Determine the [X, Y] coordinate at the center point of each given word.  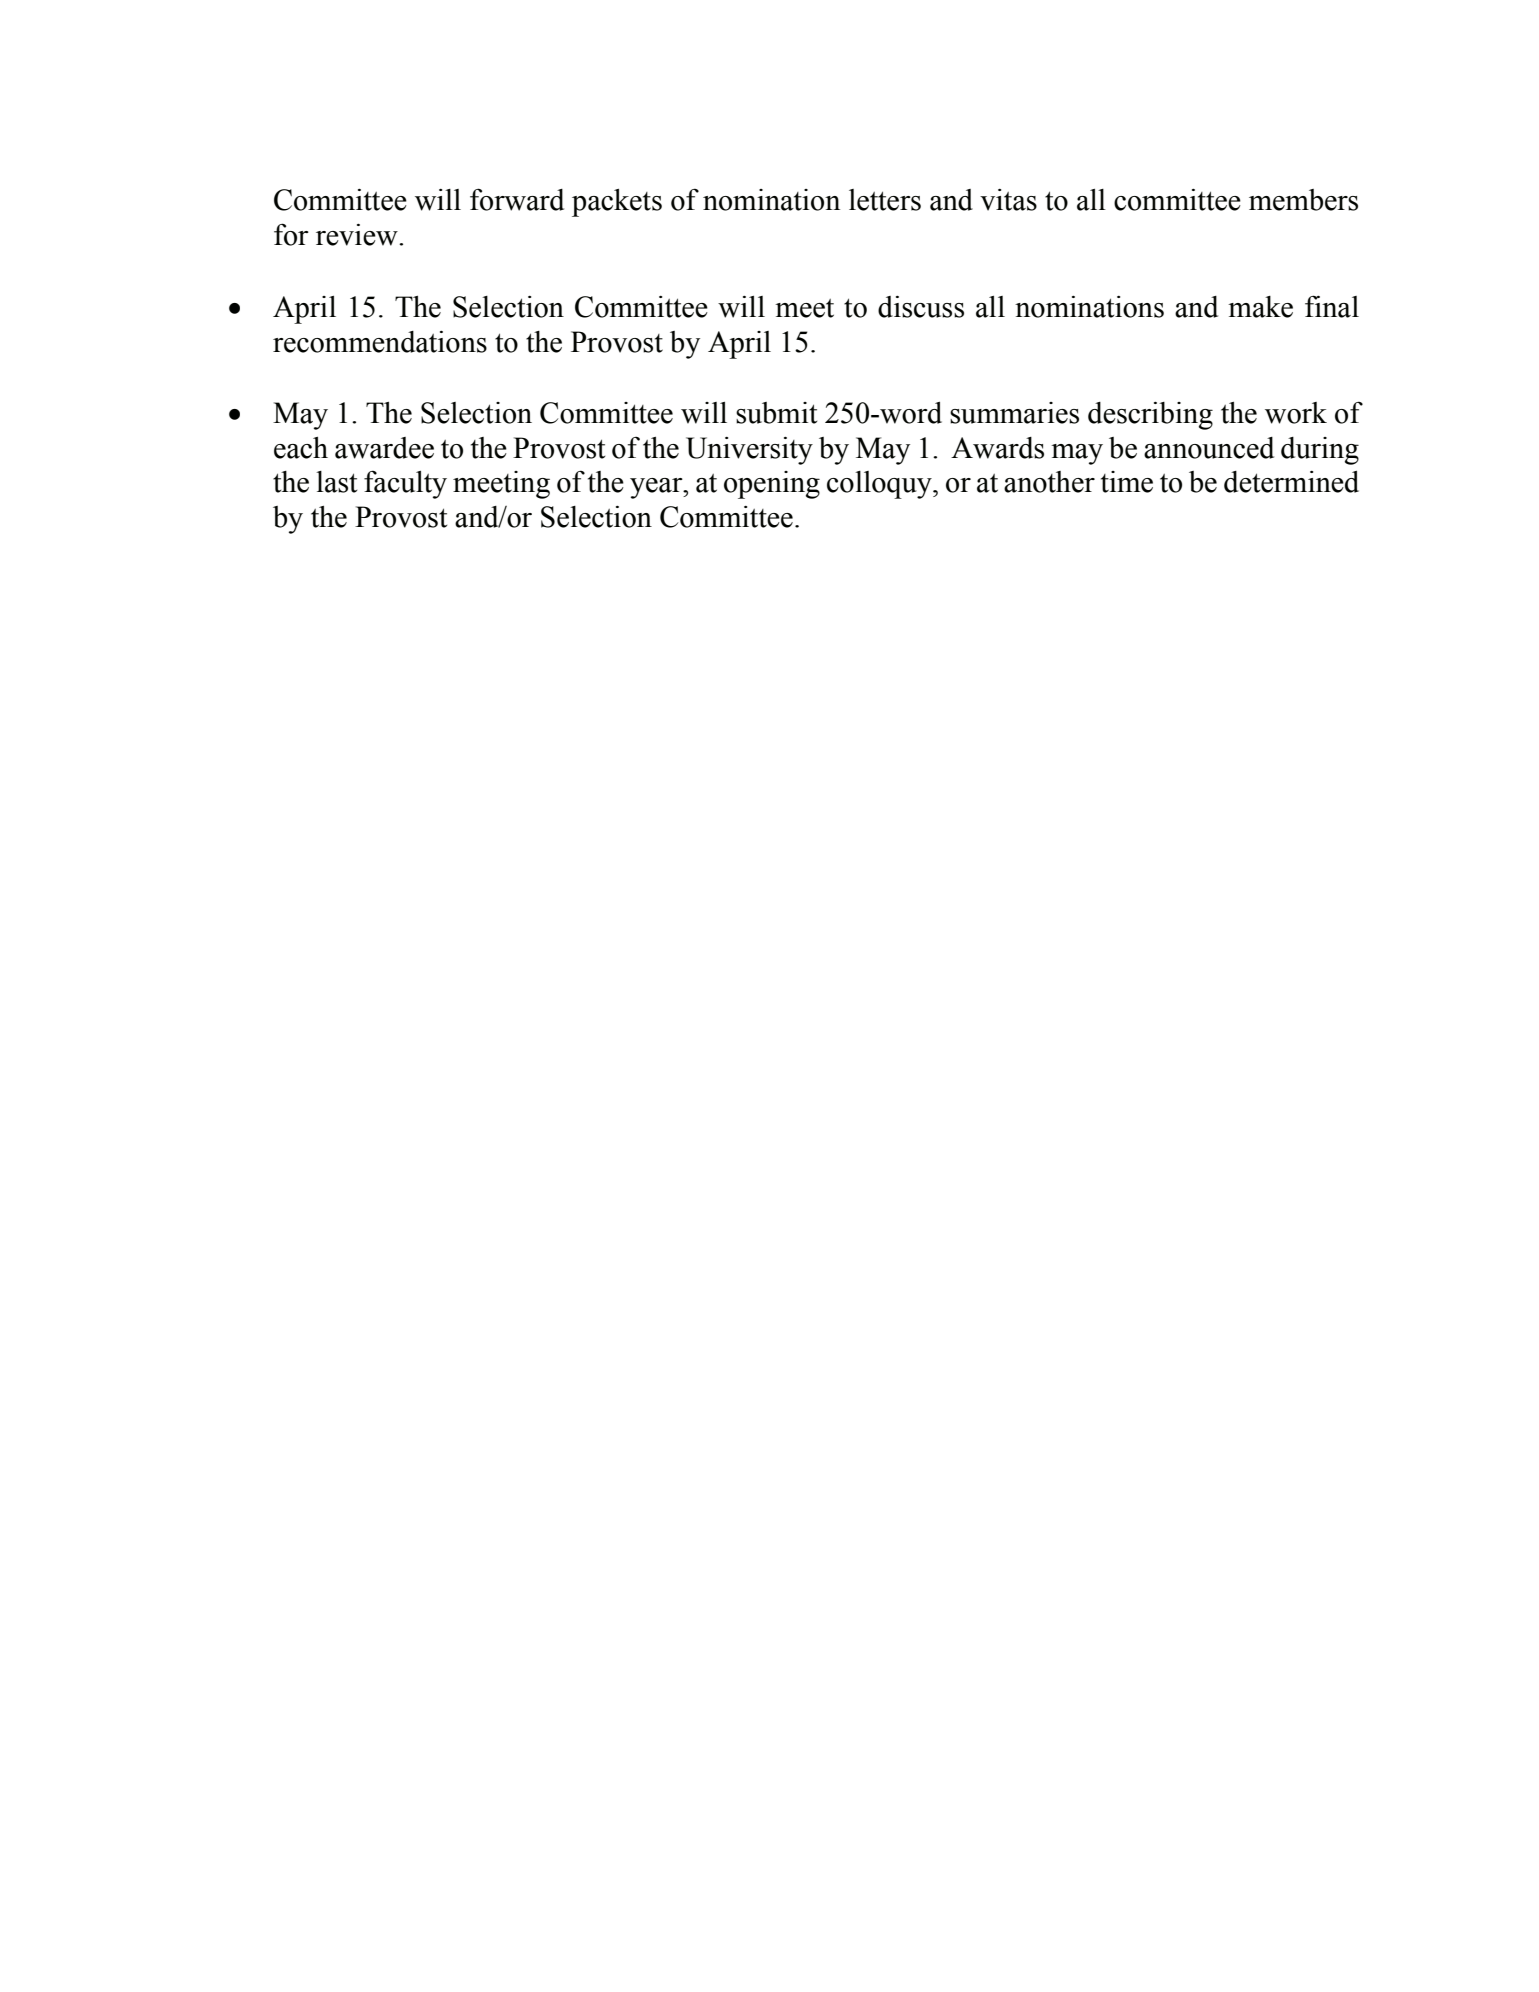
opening [772, 485]
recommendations [380, 342]
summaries [1014, 413]
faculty [405, 484]
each [301, 448]
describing [1150, 416]
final [1332, 306]
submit [776, 413]
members [1303, 200]
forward [517, 199]
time [1127, 482]
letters [885, 200]
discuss [921, 307]
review [358, 235]
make [1260, 307]
